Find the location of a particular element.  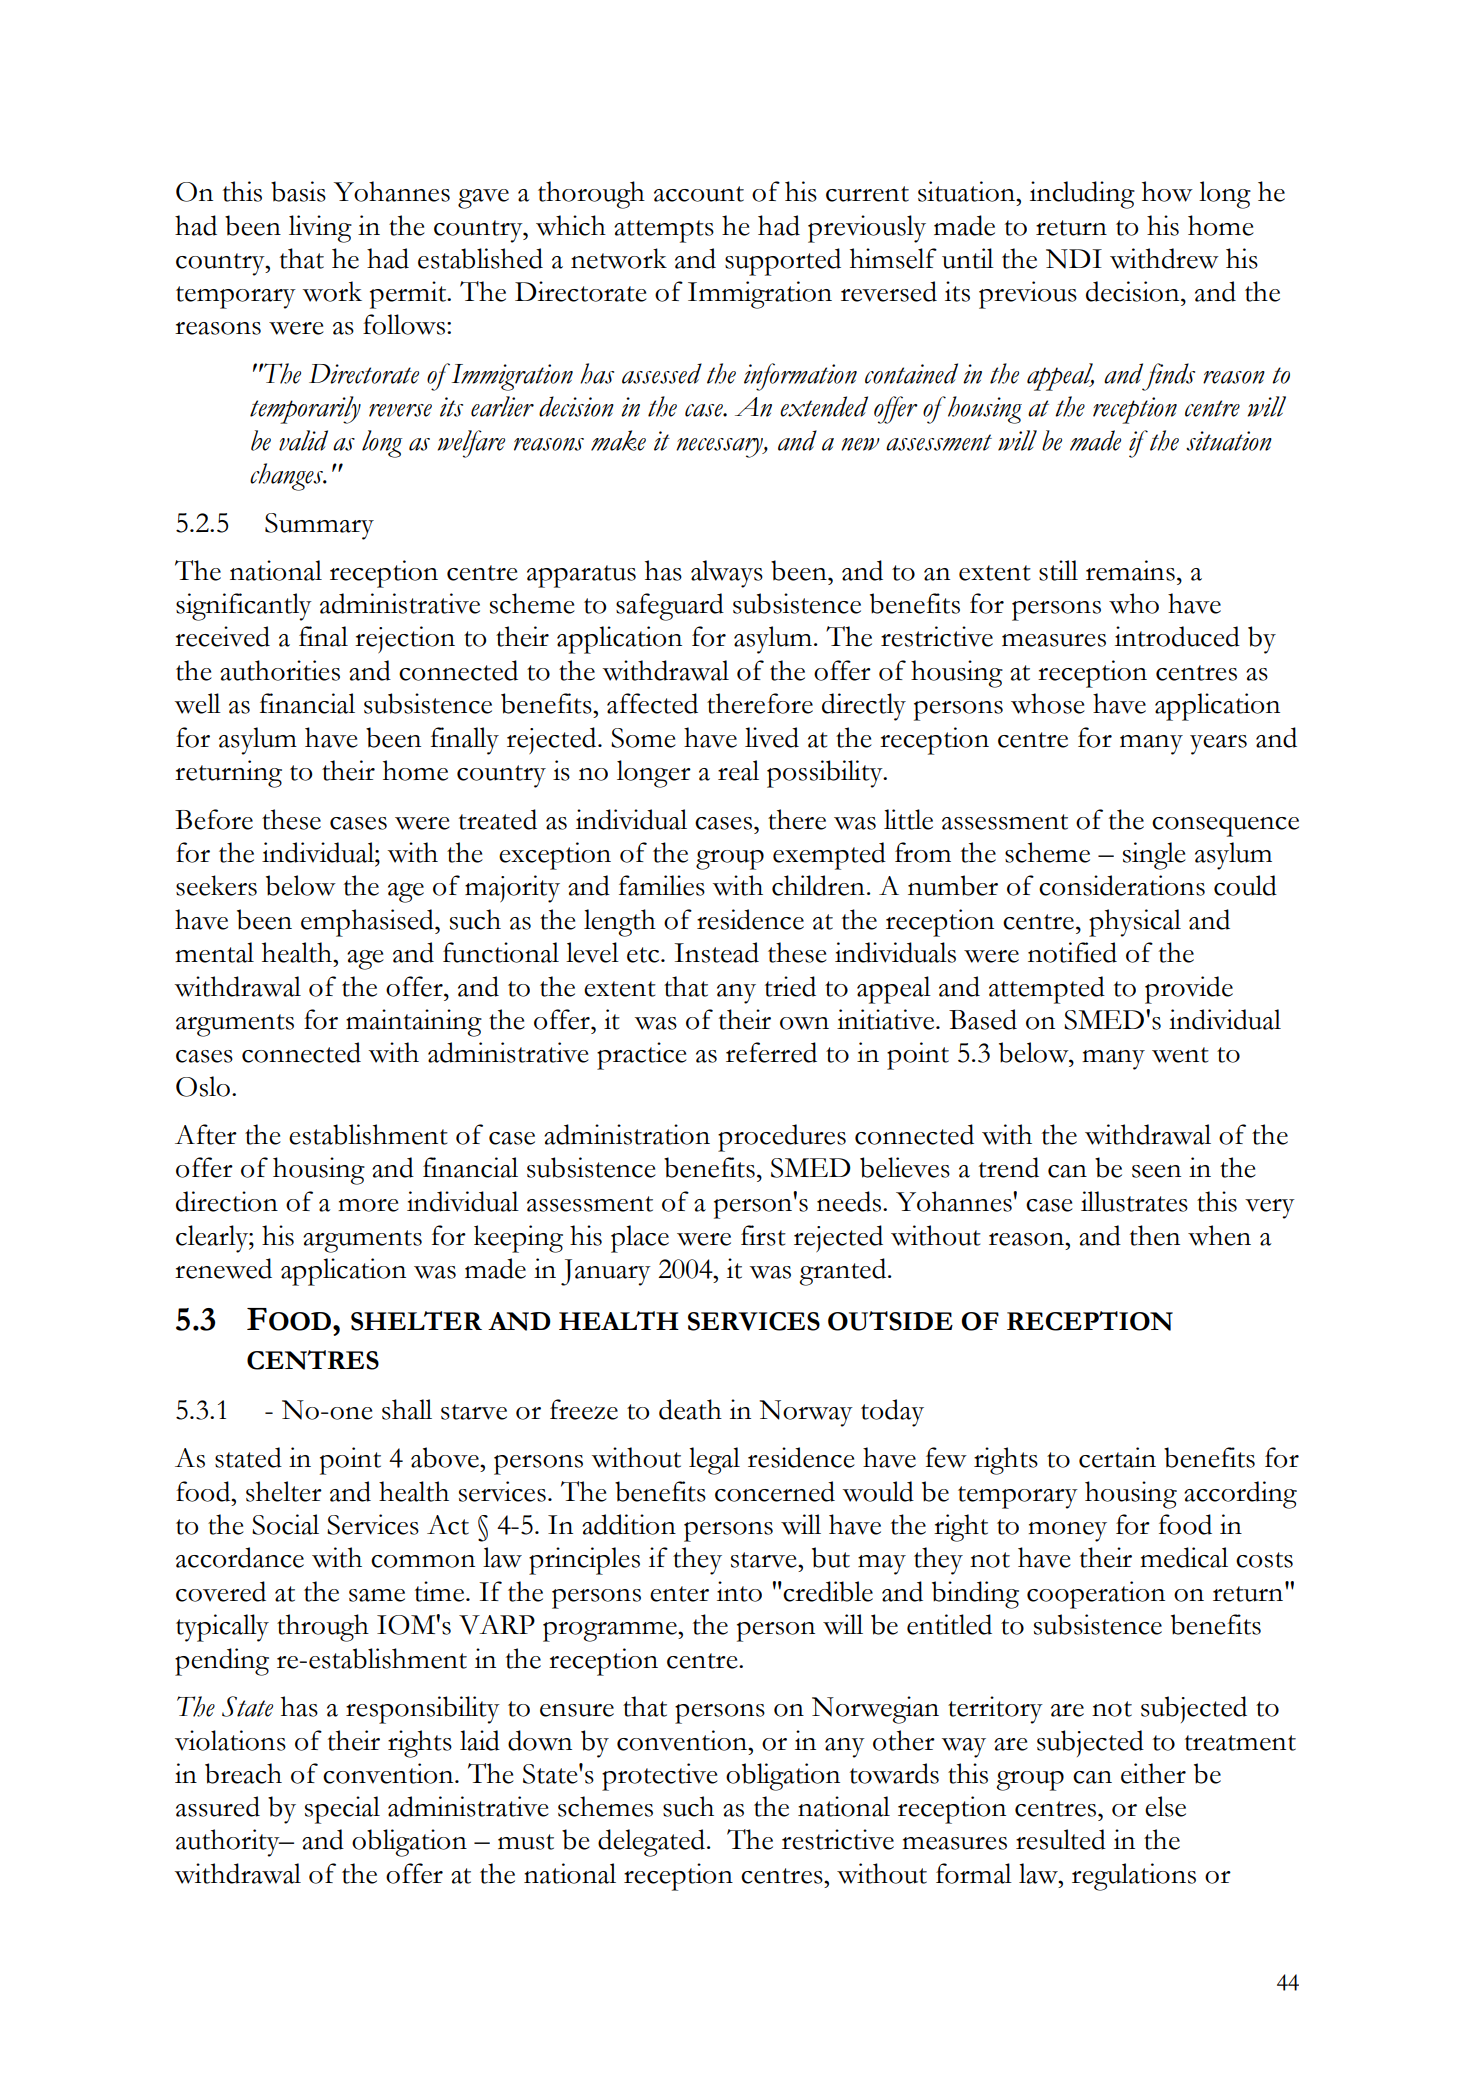

renewed is located at coordinates (223, 1268).
